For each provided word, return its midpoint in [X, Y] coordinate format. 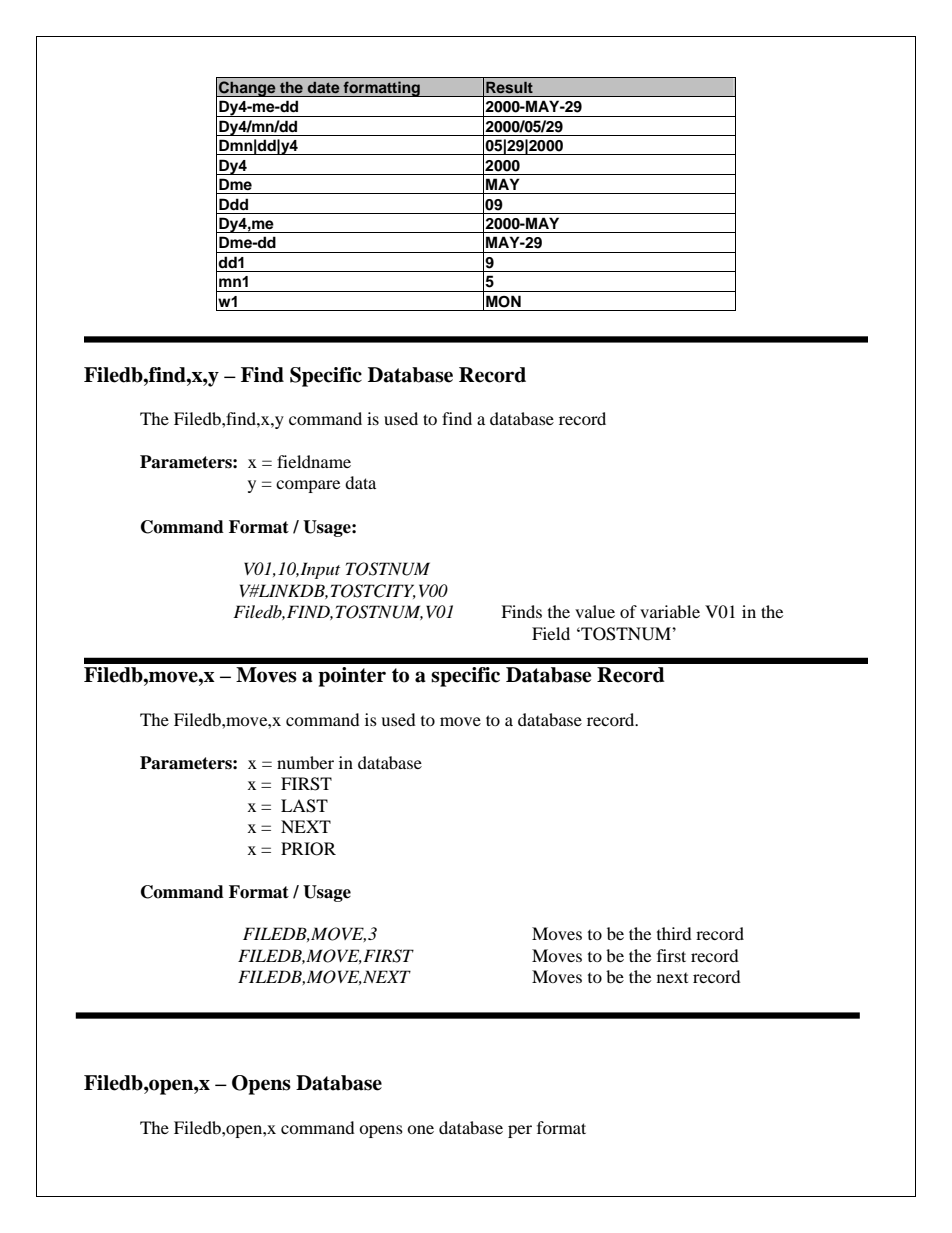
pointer [352, 677]
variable [670, 611]
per [520, 1131]
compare [308, 486]
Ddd [233, 204]
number [305, 762]
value [595, 611]
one [420, 1129]
